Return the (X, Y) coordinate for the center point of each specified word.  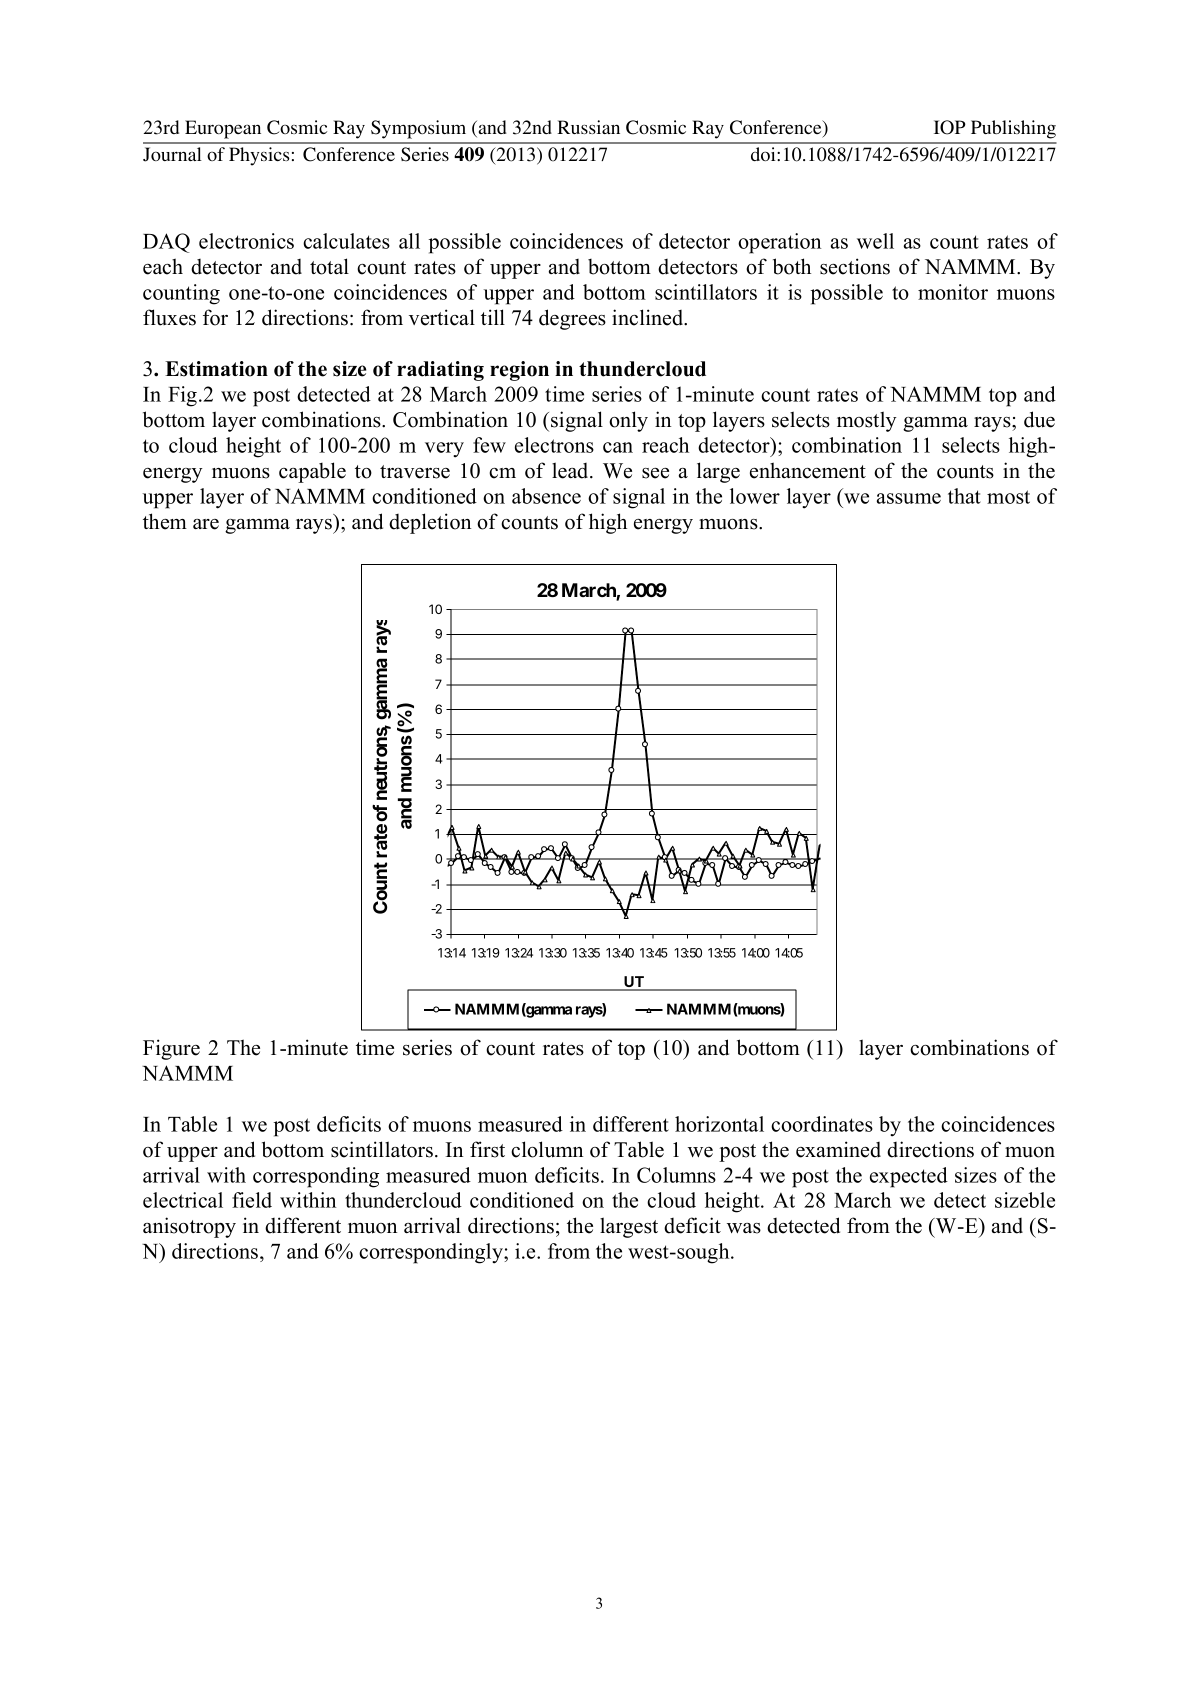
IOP (950, 127)
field (252, 1200)
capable (312, 472)
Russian (588, 127)
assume (909, 498)
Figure (171, 1049)
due (1039, 419)
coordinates (822, 1124)
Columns (676, 1175)
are (206, 524)
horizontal (719, 1124)
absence (546, 496)
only (628, 421)
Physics (259, 156)
